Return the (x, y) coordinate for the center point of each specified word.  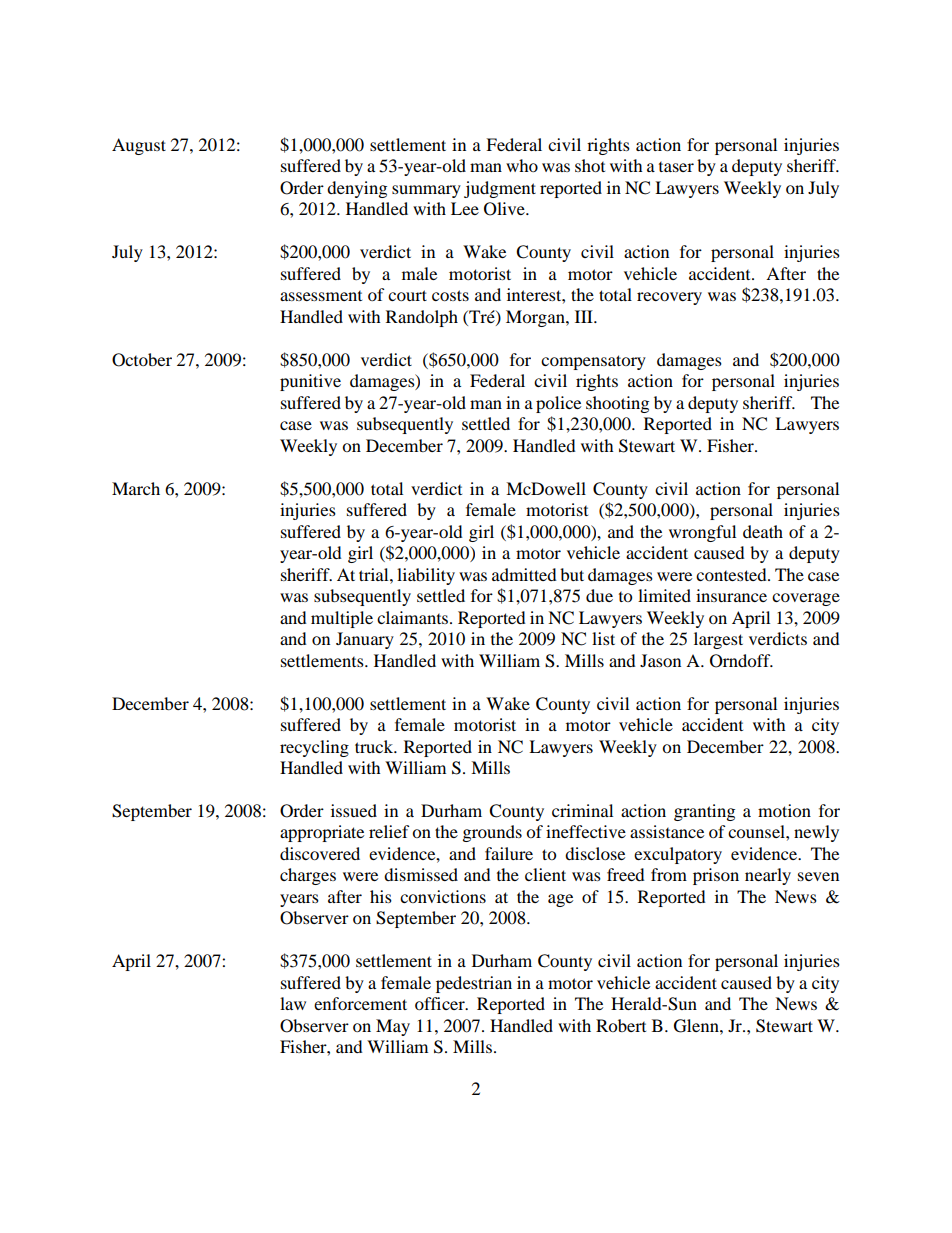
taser (676, 167)
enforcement (360, 1003)
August (139, 146)
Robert (621, 1025)
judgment (500, 189)
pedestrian (474, 984)
